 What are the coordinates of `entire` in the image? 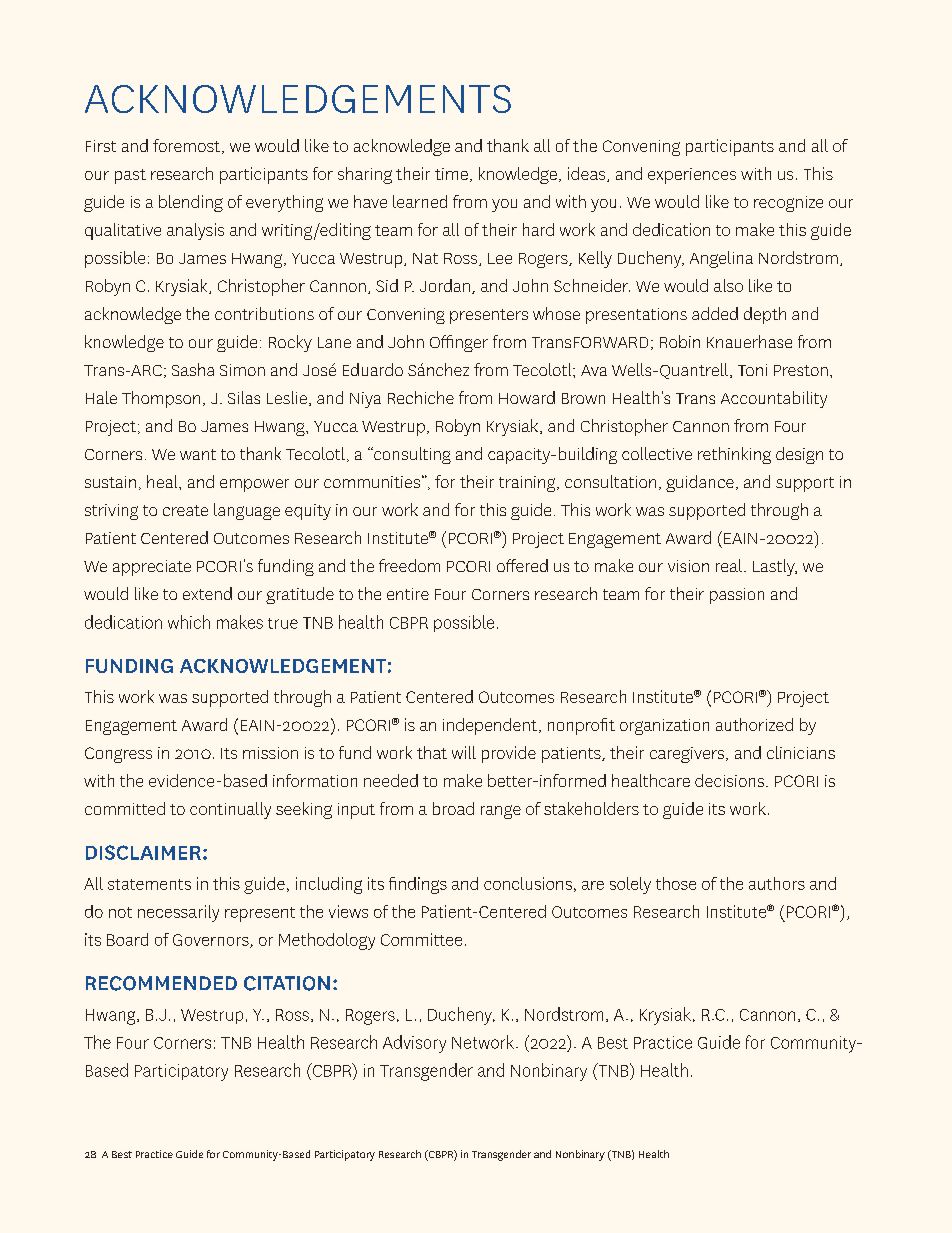 It's located at (408, 594).
